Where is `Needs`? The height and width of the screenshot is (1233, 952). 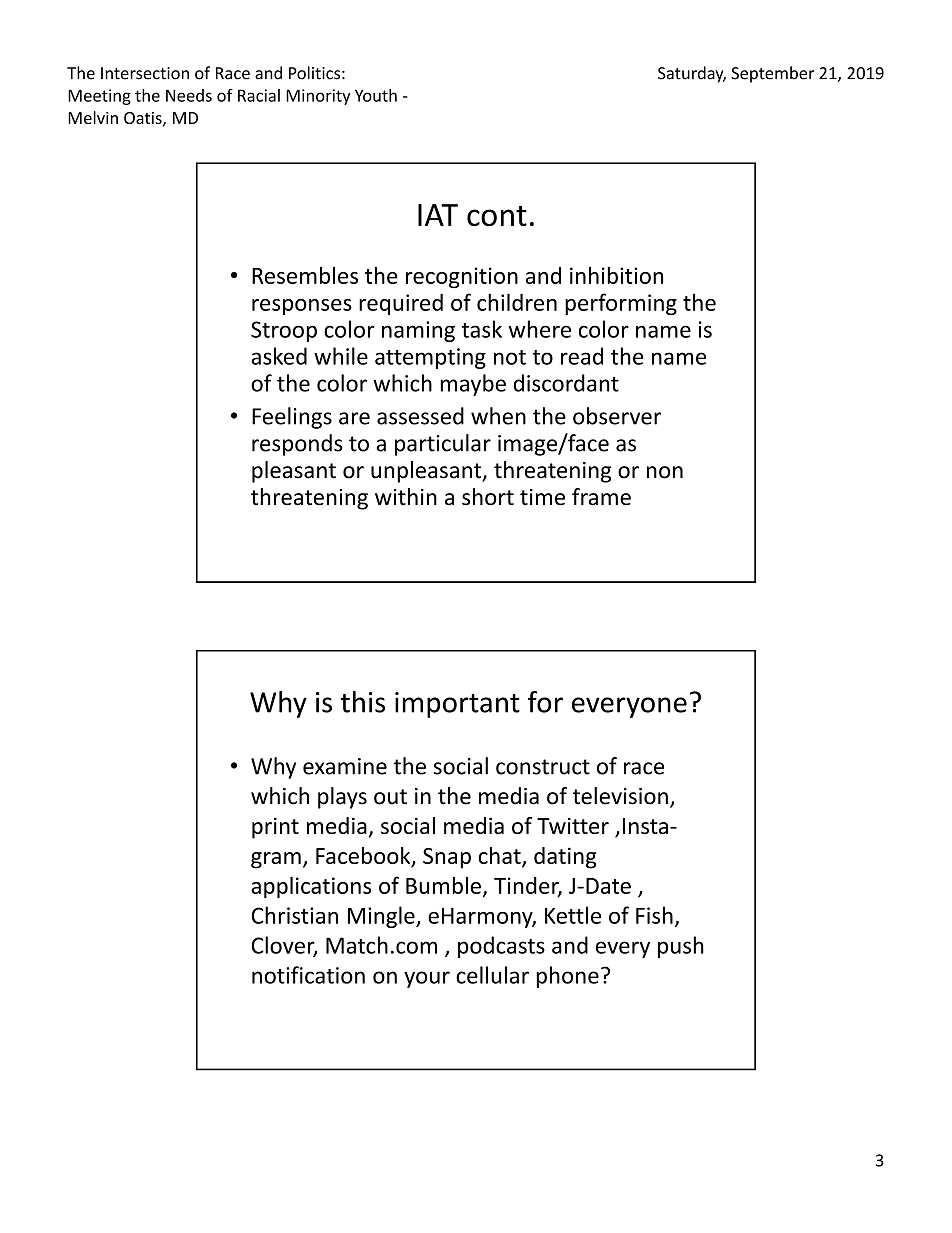
Needs is located at coordinates (189, 95).
